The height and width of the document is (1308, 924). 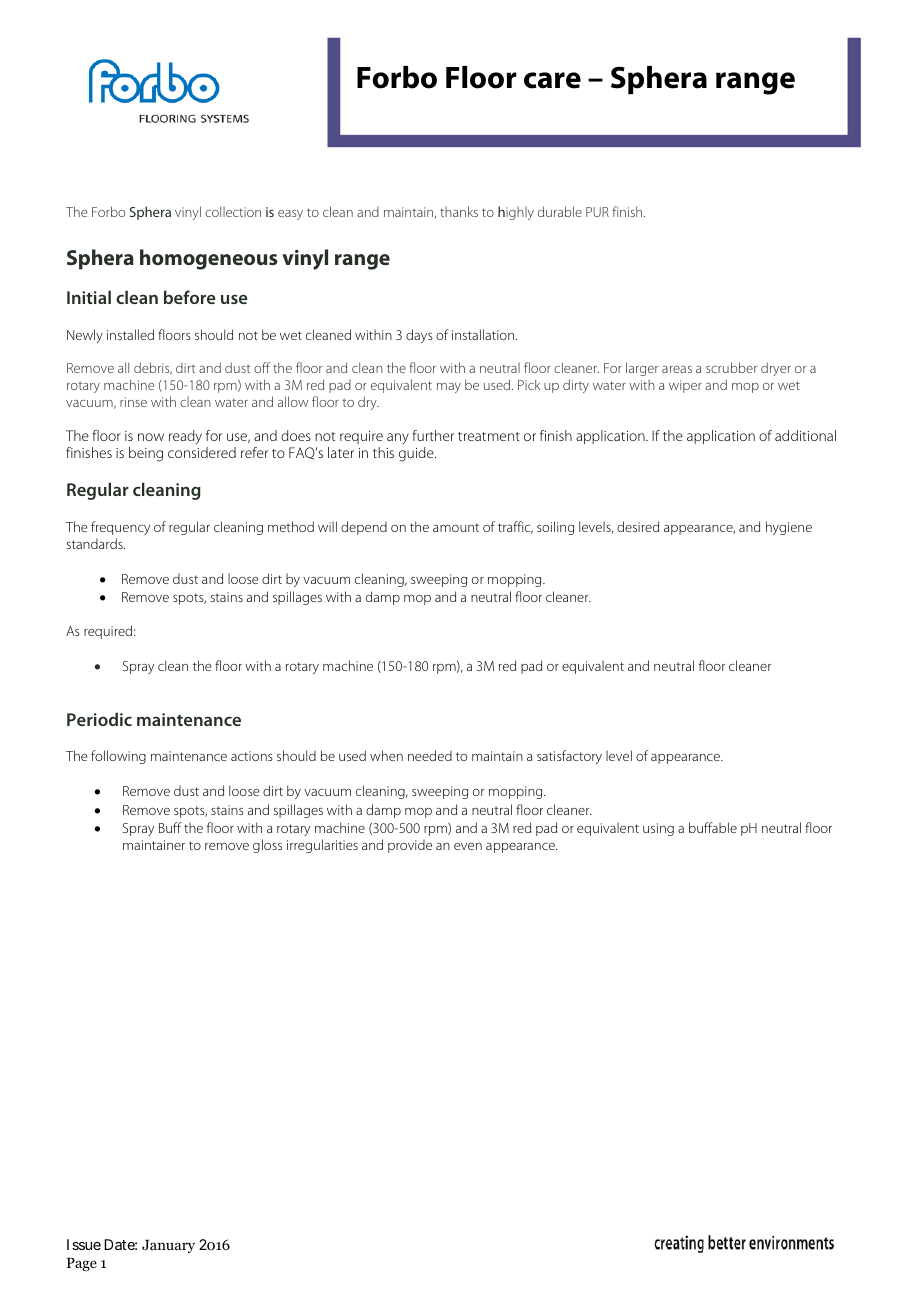 What do you see at coordinates (552, 80) in the document?
I see `care` at bounding box center [552, 80].
